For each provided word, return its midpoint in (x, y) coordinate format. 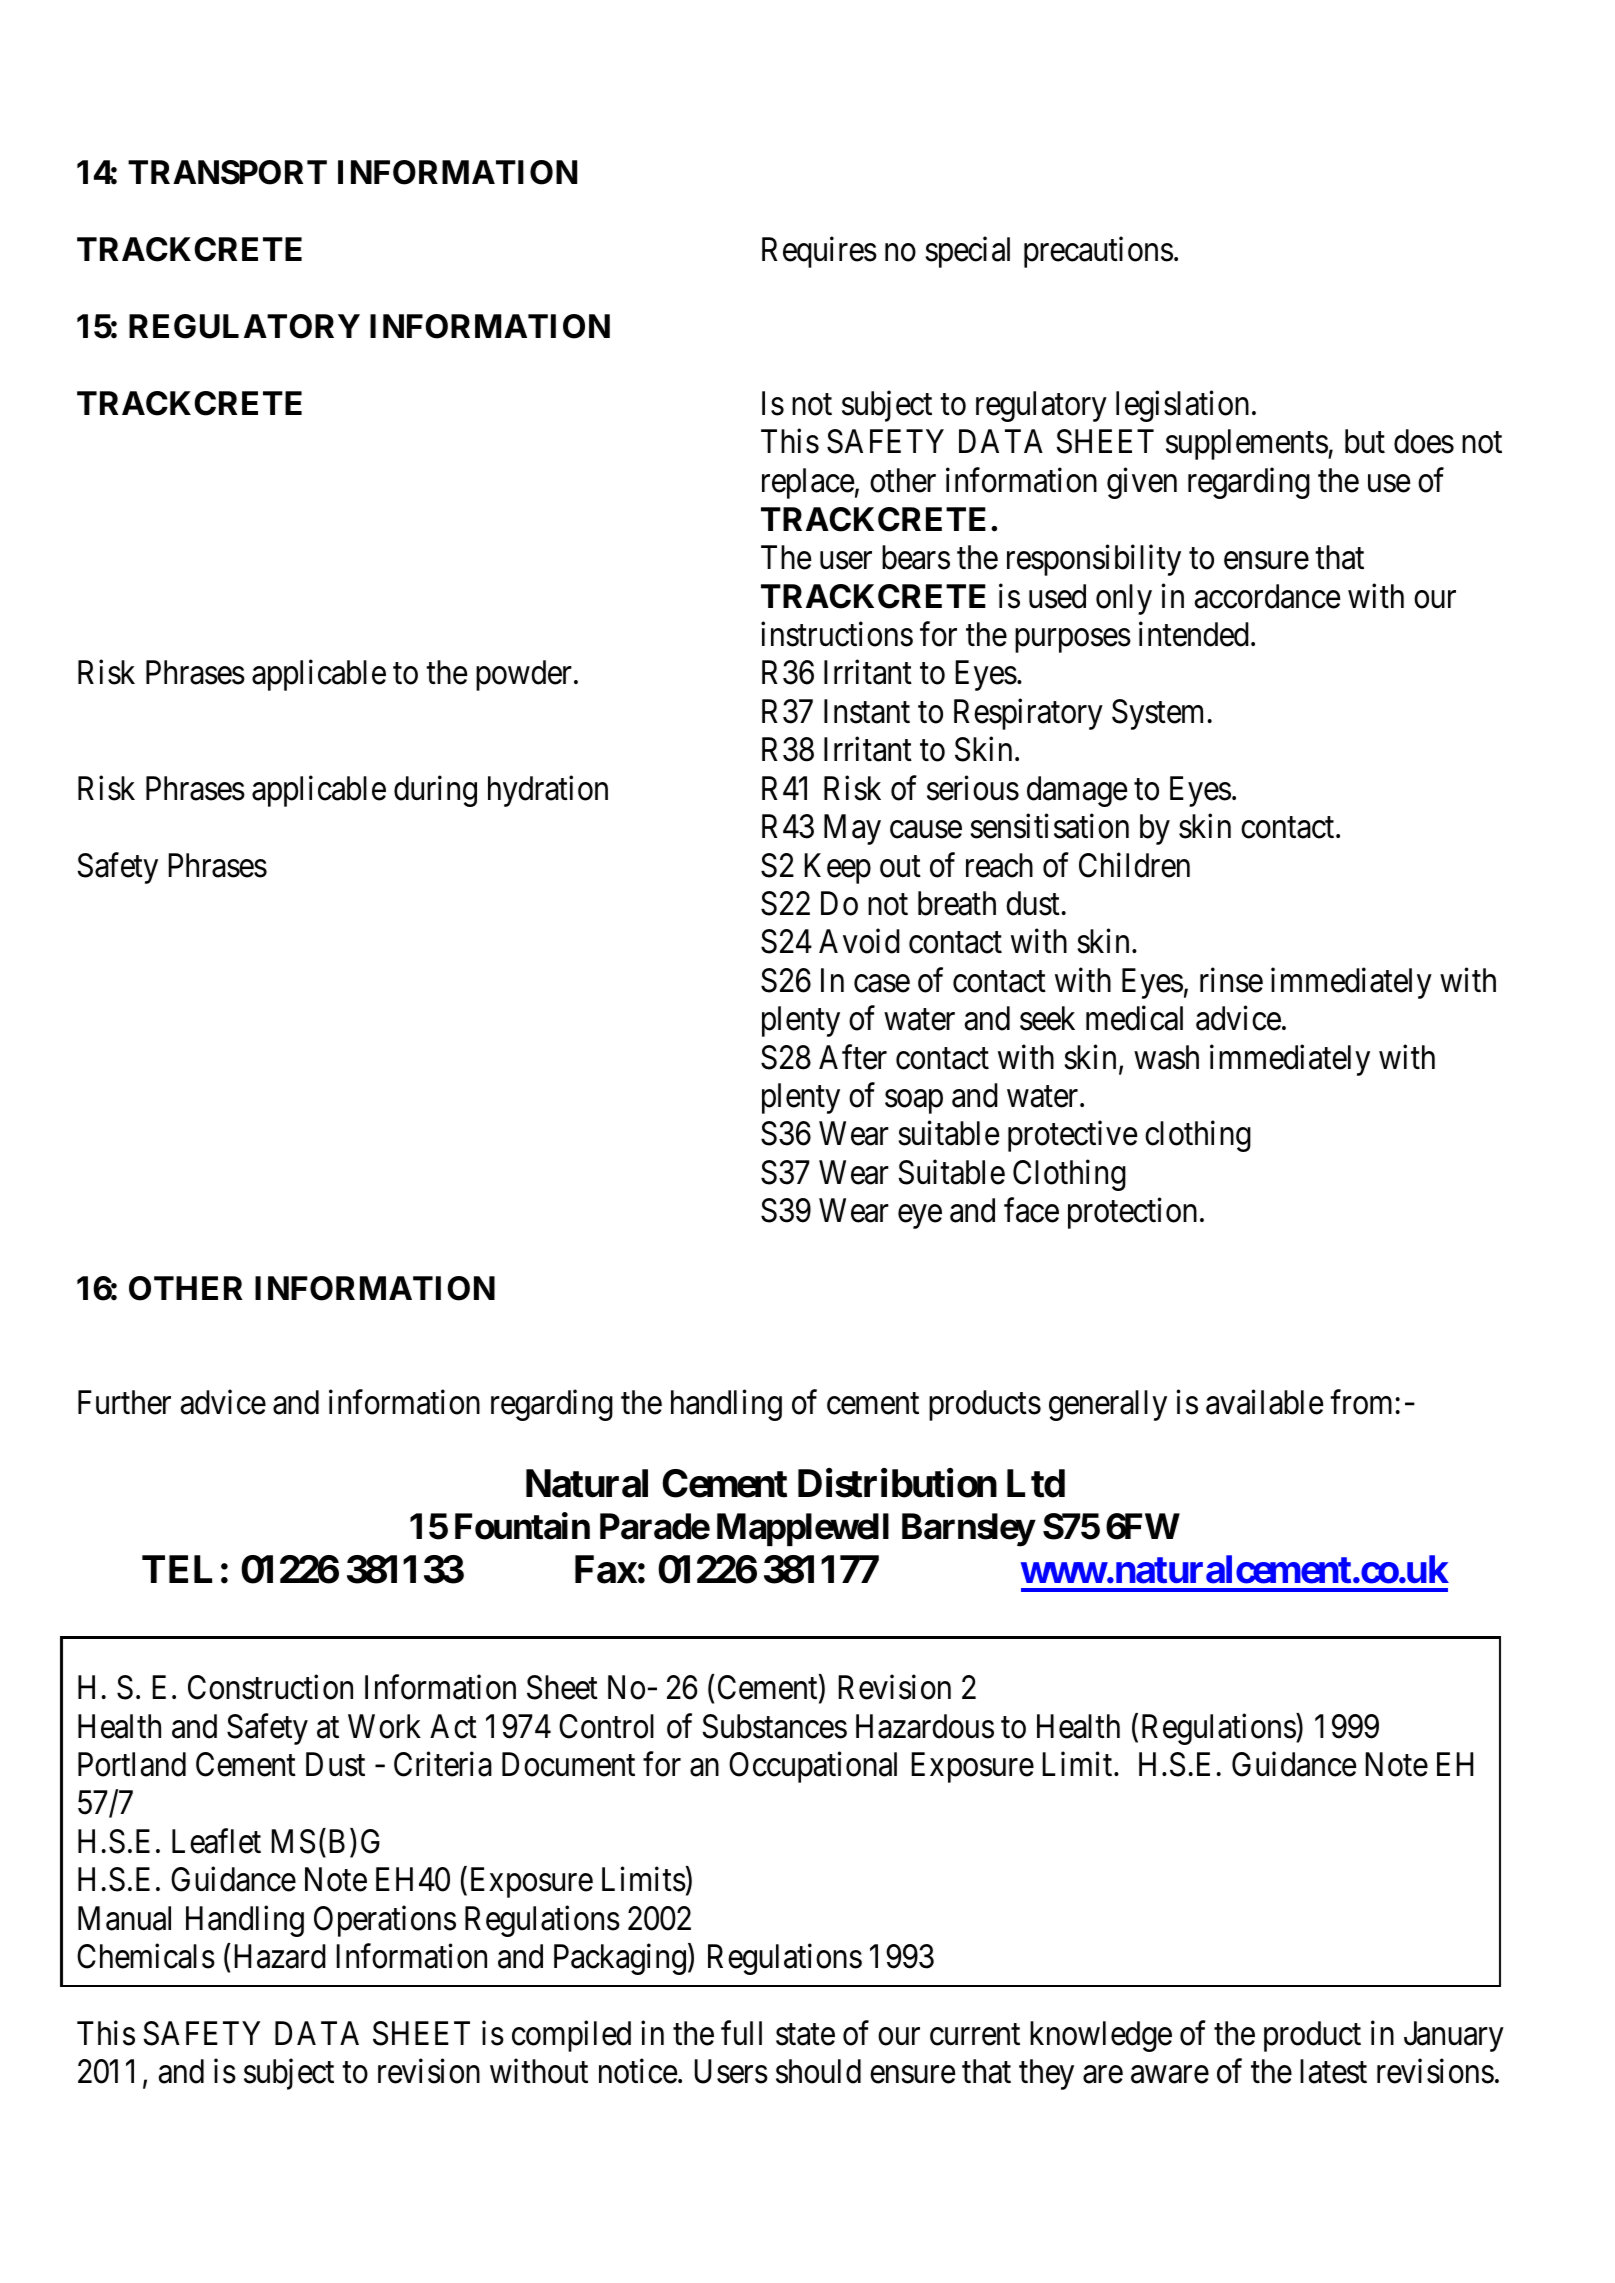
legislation (1182, 406)
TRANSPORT (227, 172)
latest (1333, 2071)
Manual (124, 1918)
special (967, 252)
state (805, 2035)
